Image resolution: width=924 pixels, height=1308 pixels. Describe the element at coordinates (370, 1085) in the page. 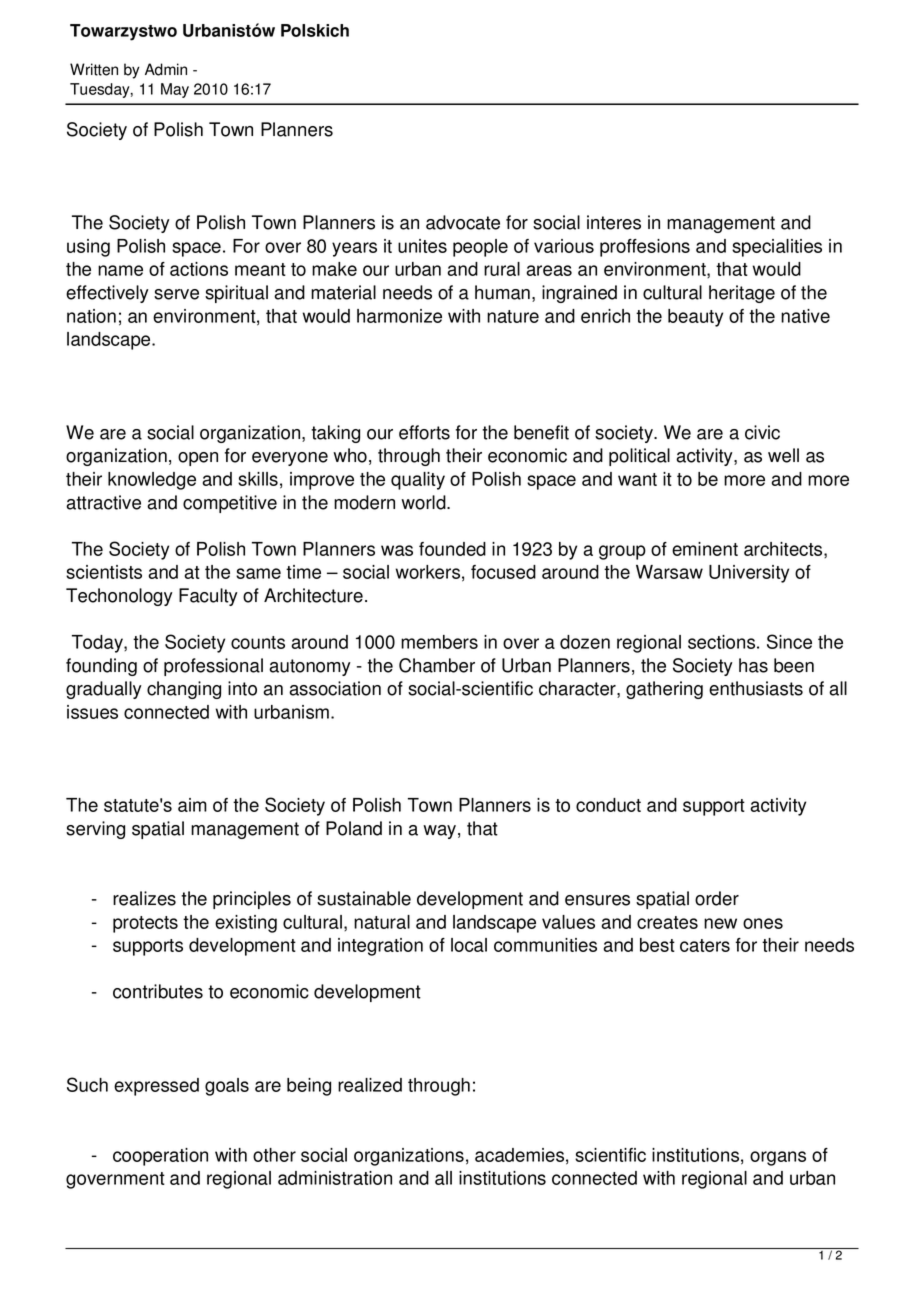

I see `realized` at that location.
